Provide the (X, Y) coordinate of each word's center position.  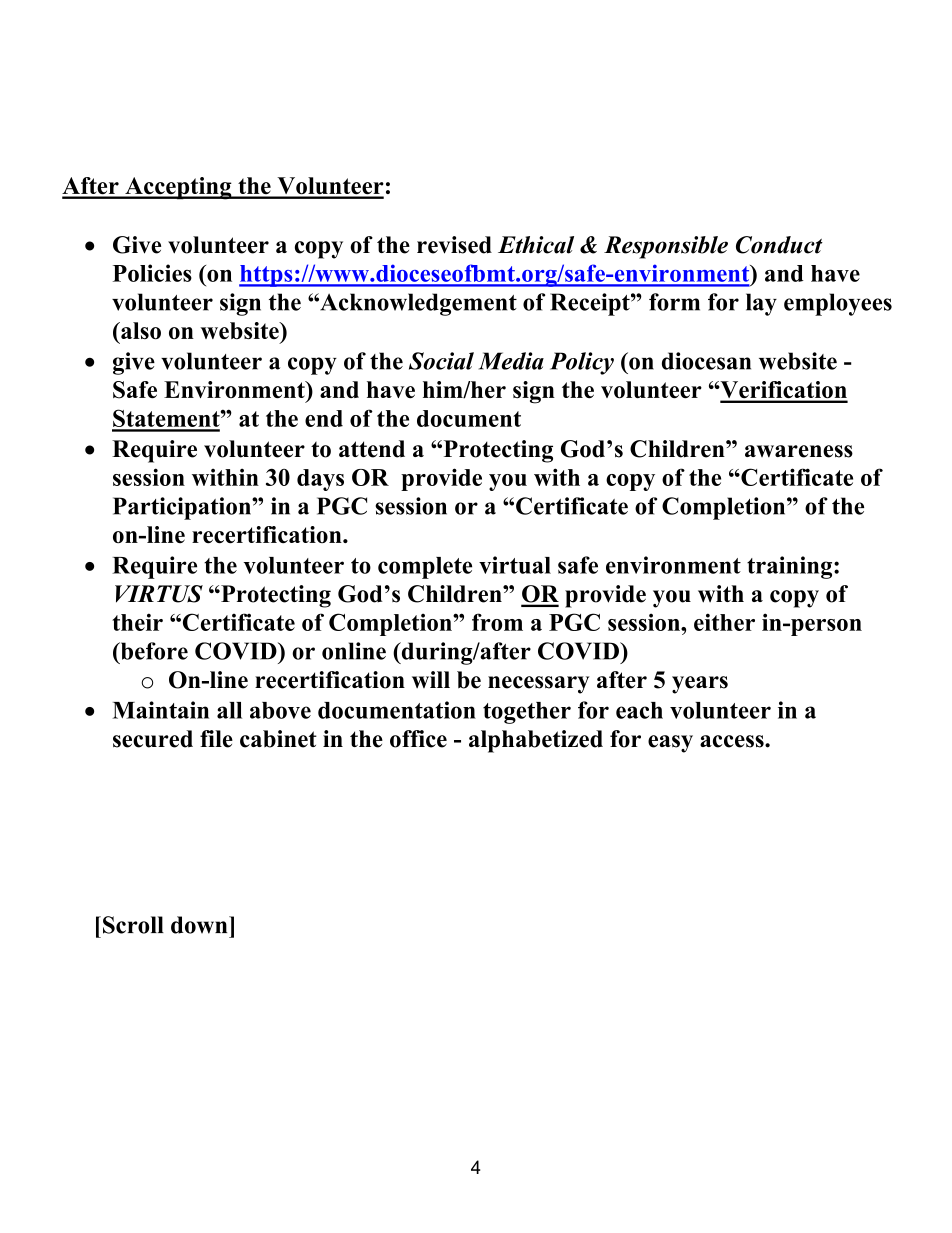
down (200, 925)
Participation (183, 508)
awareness (799, 451)
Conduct (779, 245)
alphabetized (536, 741)
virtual (515, 565)
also (140, 331)
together (527, 713)
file (216, 739)
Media (511, 361)
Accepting (178, 188)
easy (670, 744)
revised (454, 245)
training (791, 567)
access (733, 741)
